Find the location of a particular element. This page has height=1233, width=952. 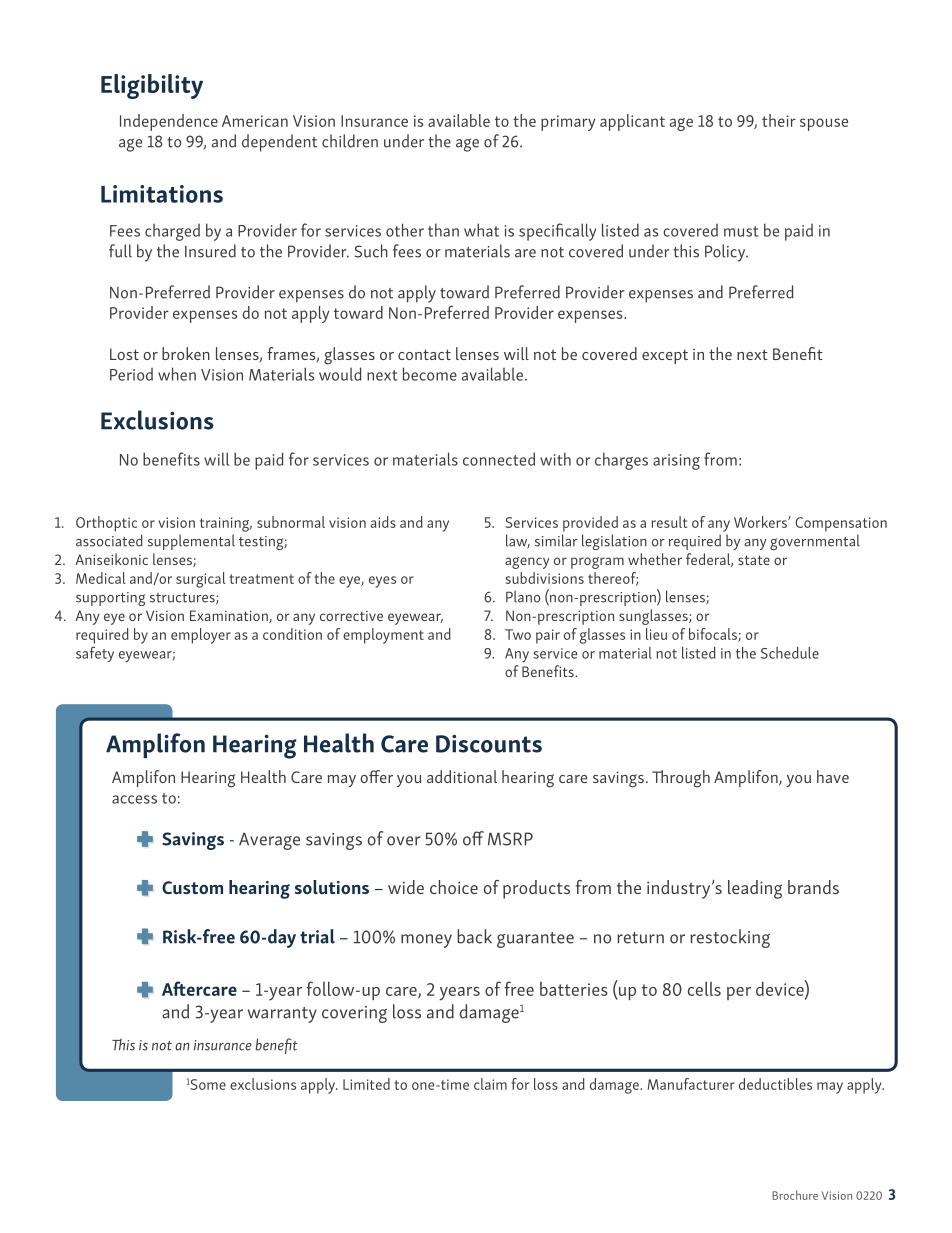

claim is located at coordinates (490, 1084).
